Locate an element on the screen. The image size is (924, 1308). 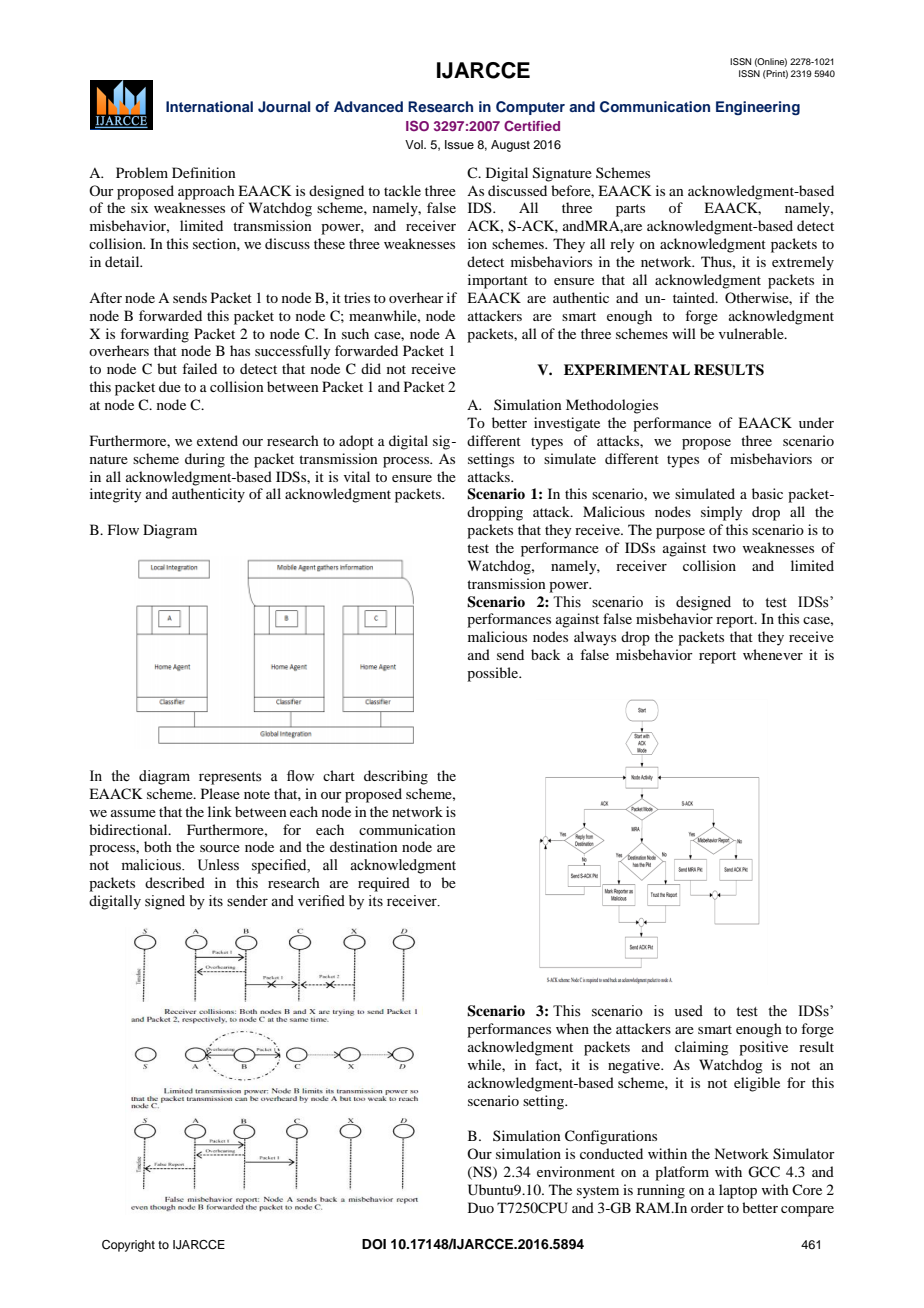
purpose is located at coordinates (680, 533).
